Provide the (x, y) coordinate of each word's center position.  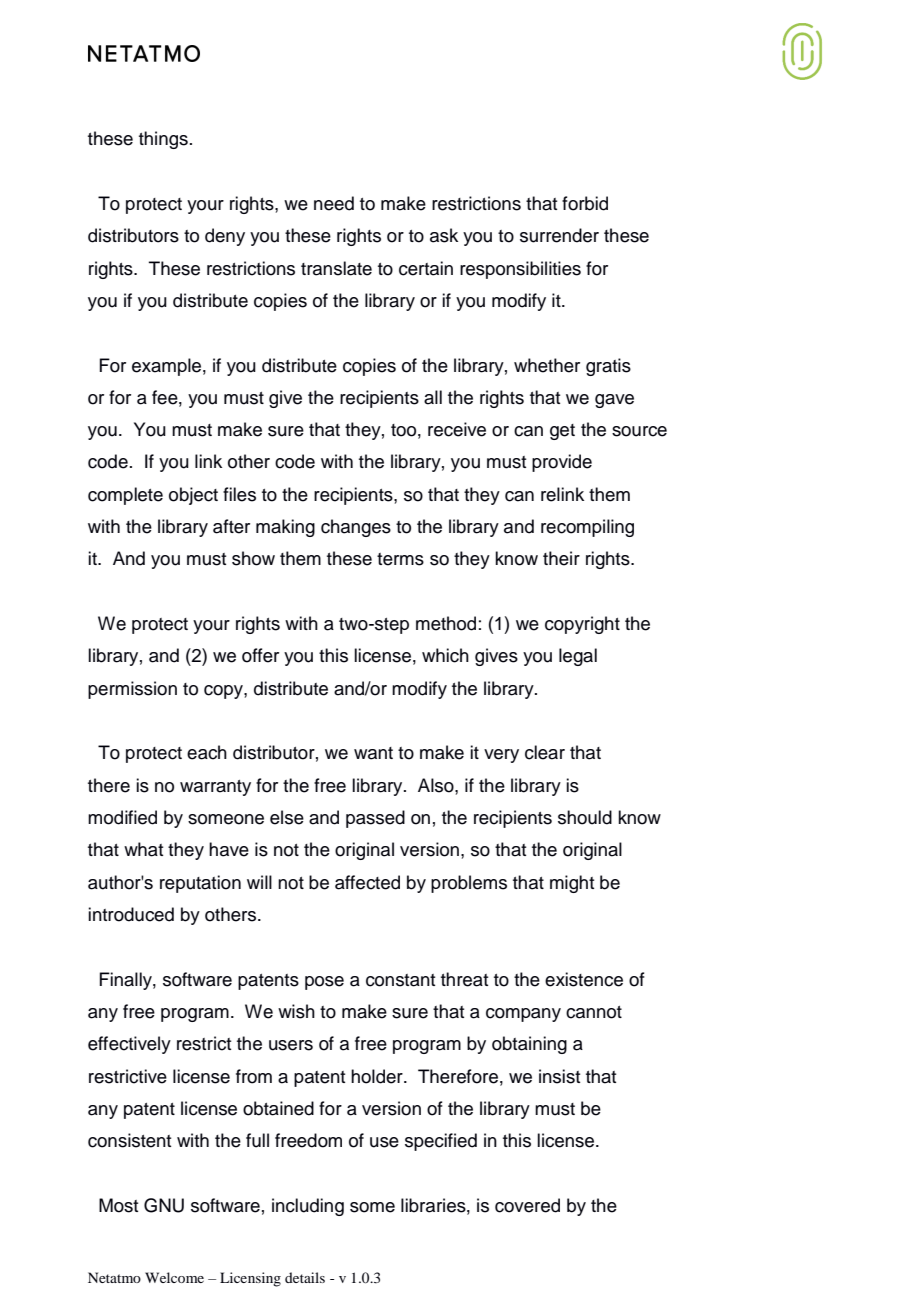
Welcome (174, 1277)
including (308, 1207)
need (334, 203)
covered (527, 1205)
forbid (585, 203)
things (163, 140)
